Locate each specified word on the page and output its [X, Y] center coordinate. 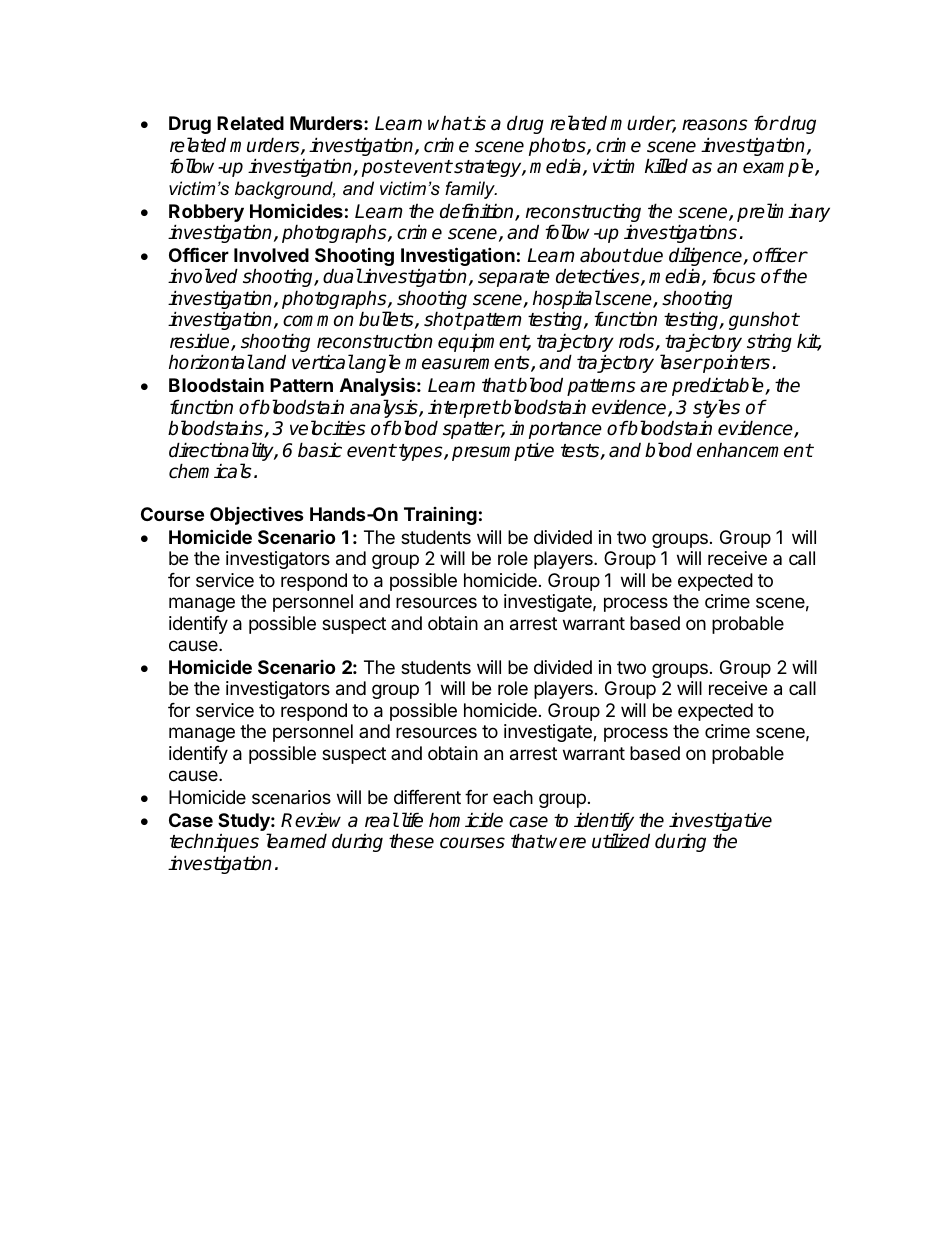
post [382, 168]
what [449, 123]
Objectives [257, 516]
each [513, 797]
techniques [214, 842]
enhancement [755, 450]
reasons [715, 125]
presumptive [503, 451]
